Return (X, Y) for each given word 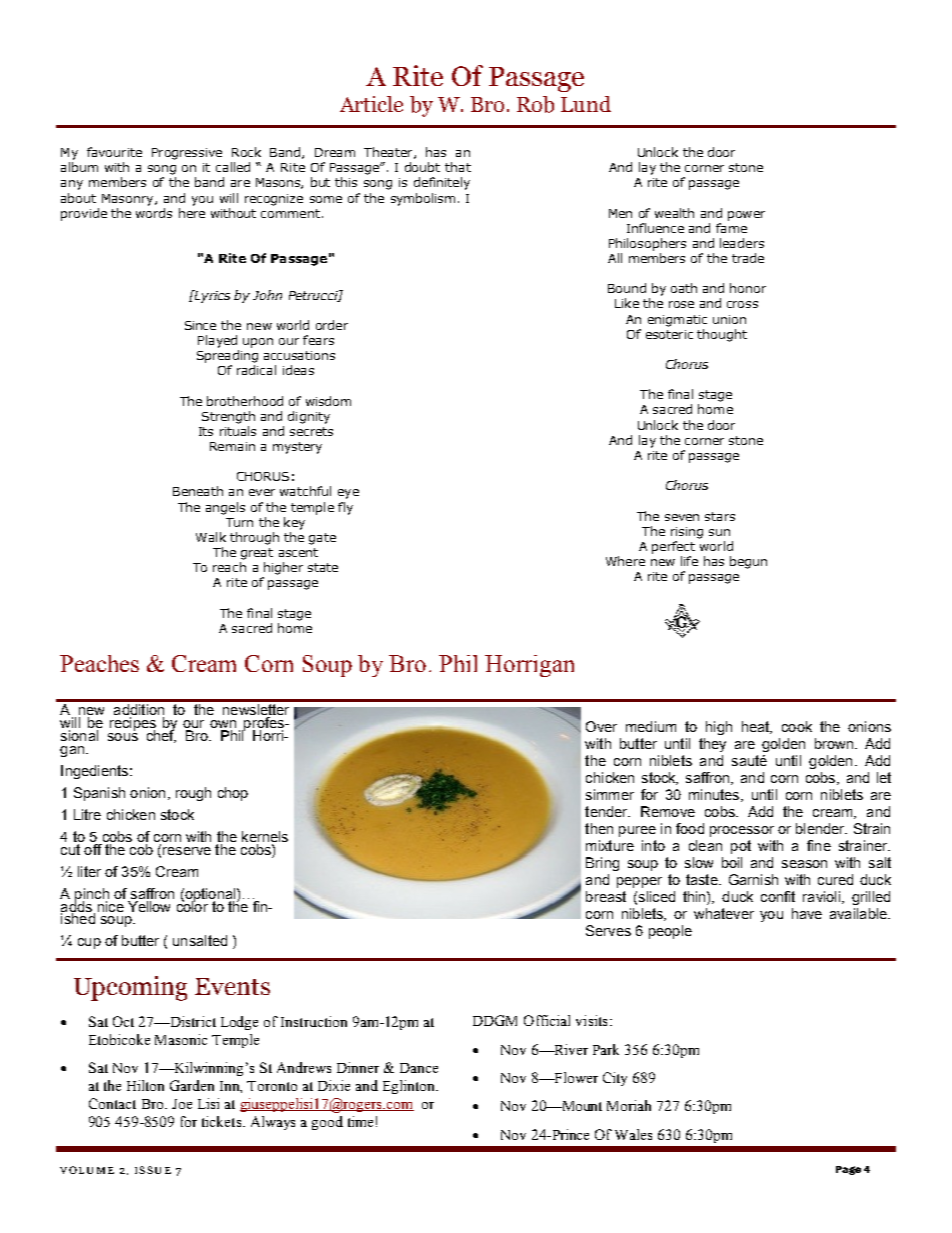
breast (606, 896)
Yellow (149, 906)
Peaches (99, 663)
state (323, 567)
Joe (182, 1104)
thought (722, 335)
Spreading (227, 356)
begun (748, 562)
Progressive (187, 154)
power (746, 216)
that (458, 167)
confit (778, 896)
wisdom (328, 401)
